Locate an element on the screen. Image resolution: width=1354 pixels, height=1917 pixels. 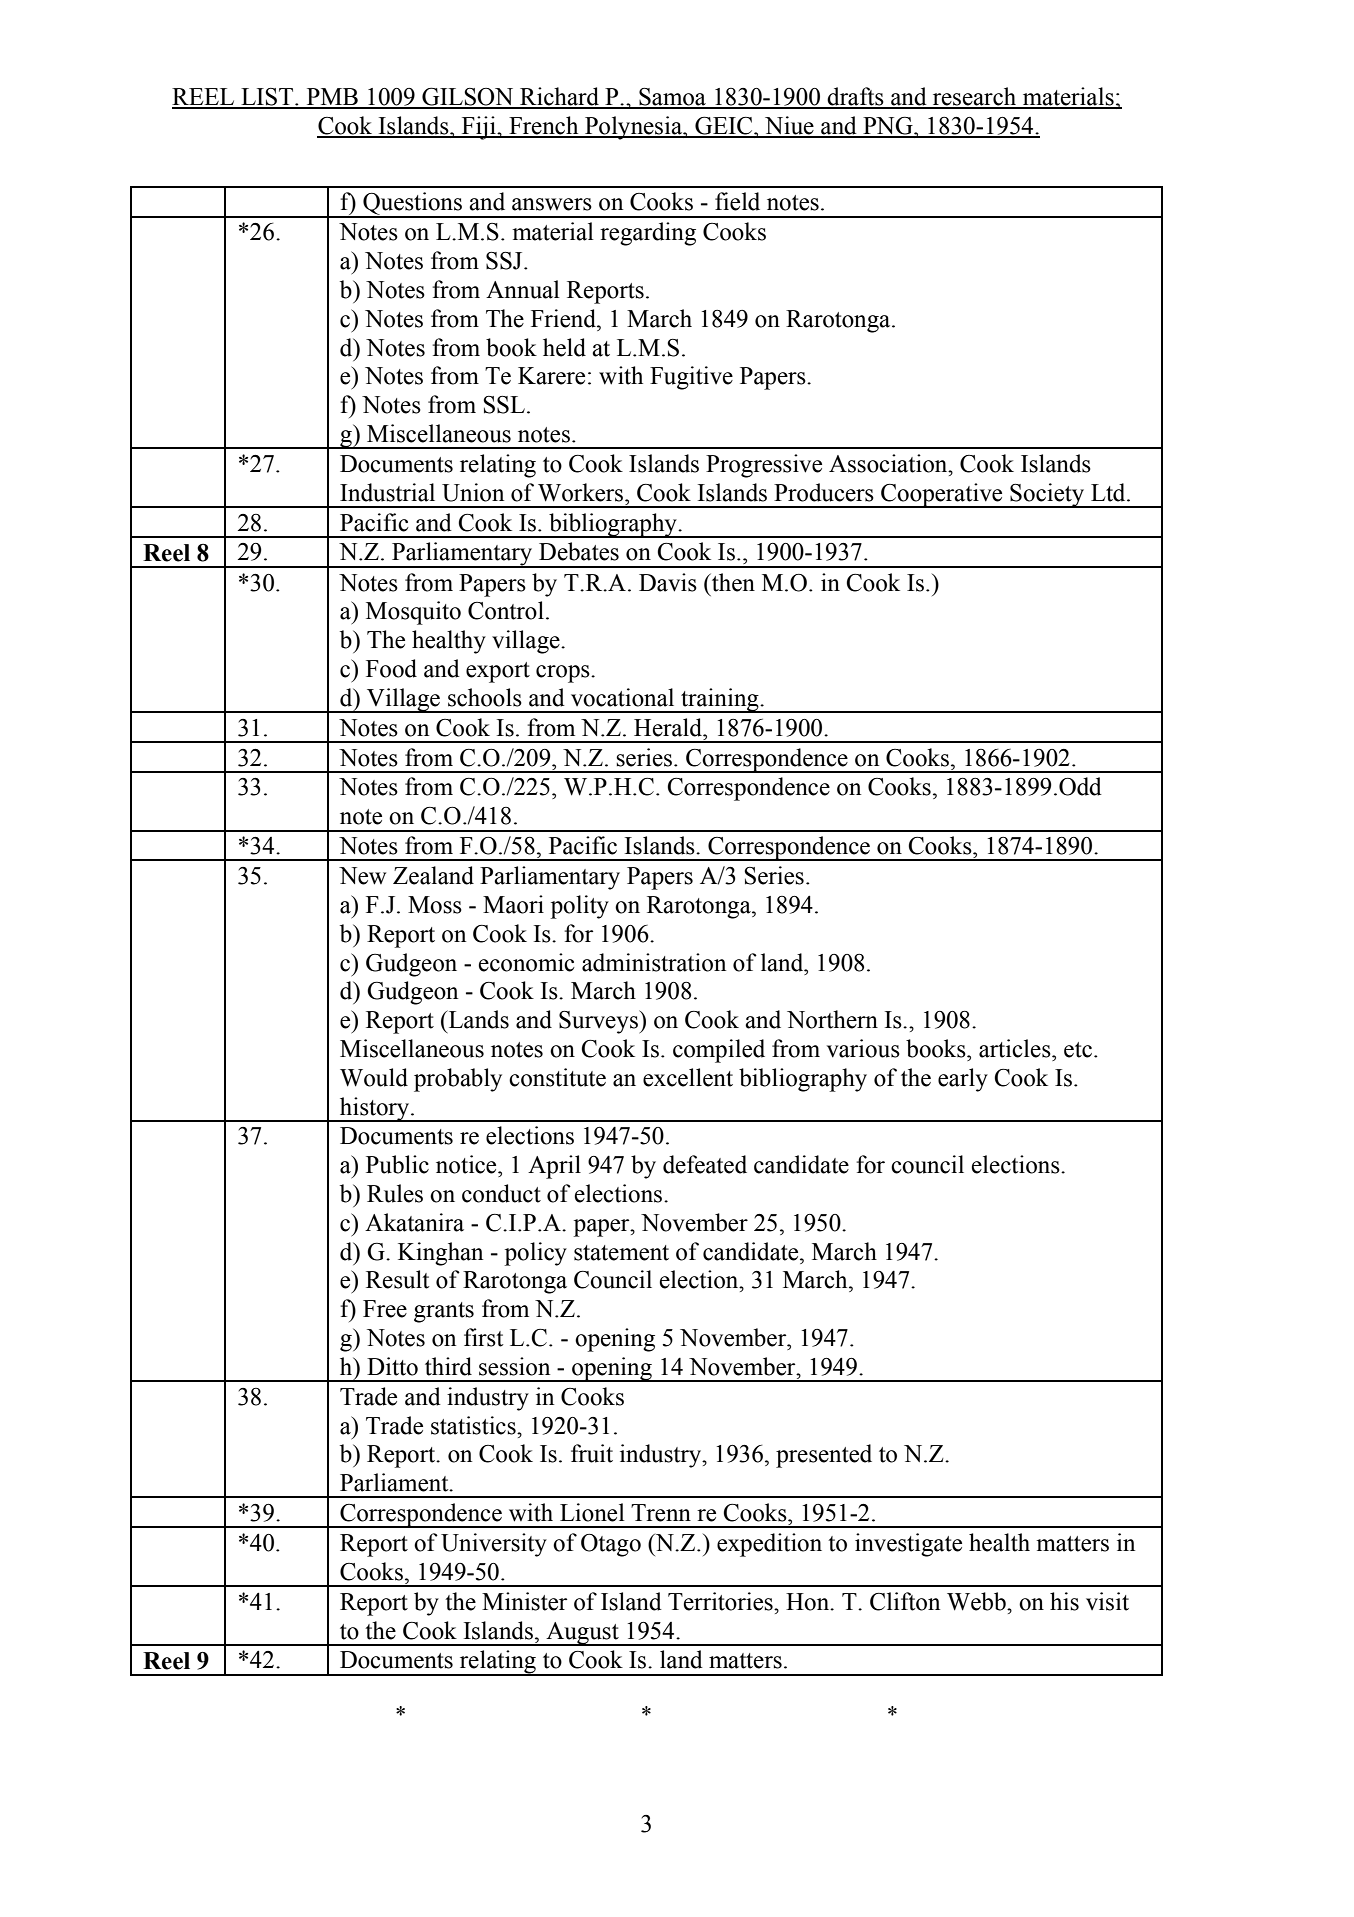
Society is located at coordinates (1047, 495).
